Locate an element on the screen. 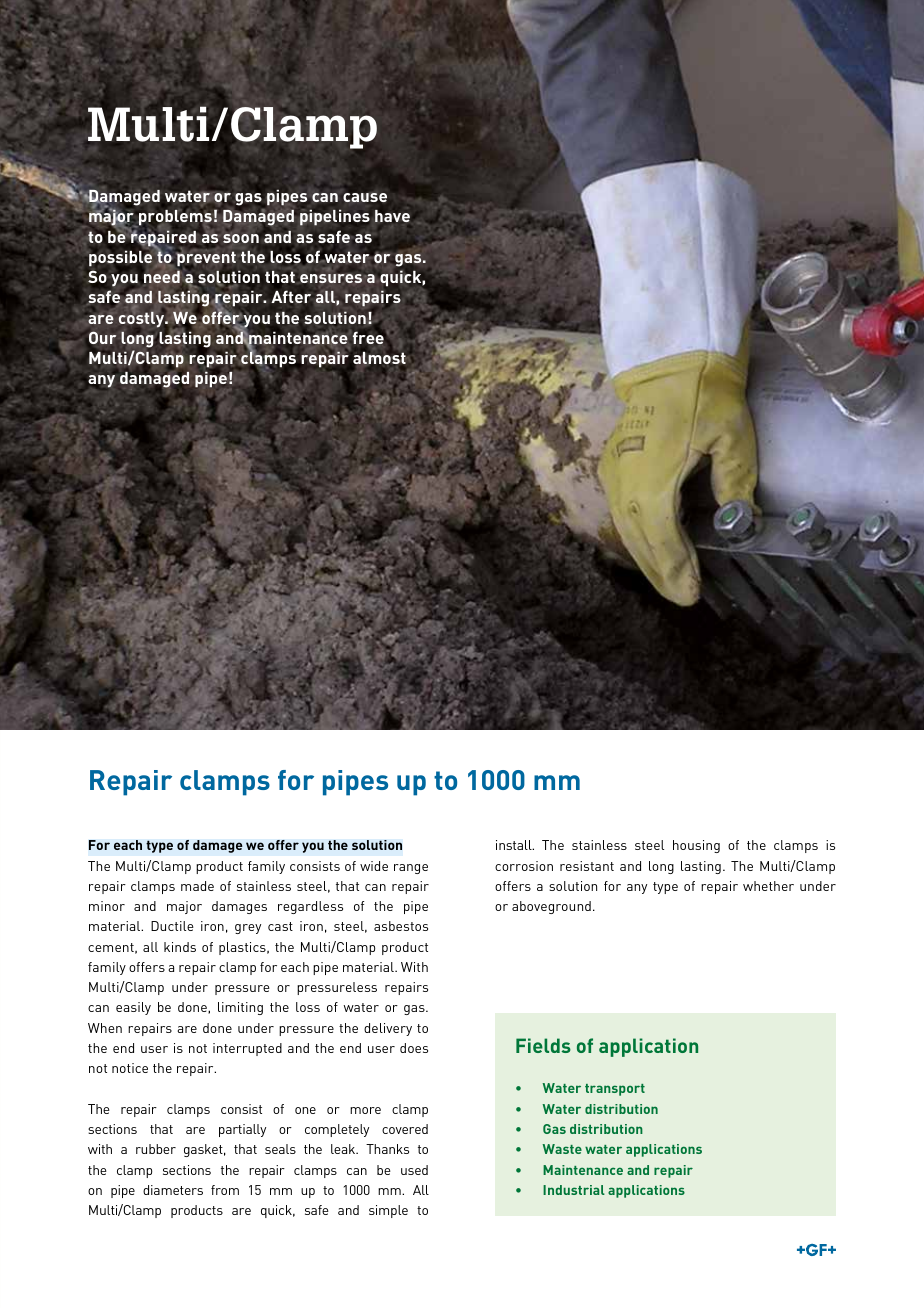  easily is located at coordinates (133, 1008).
